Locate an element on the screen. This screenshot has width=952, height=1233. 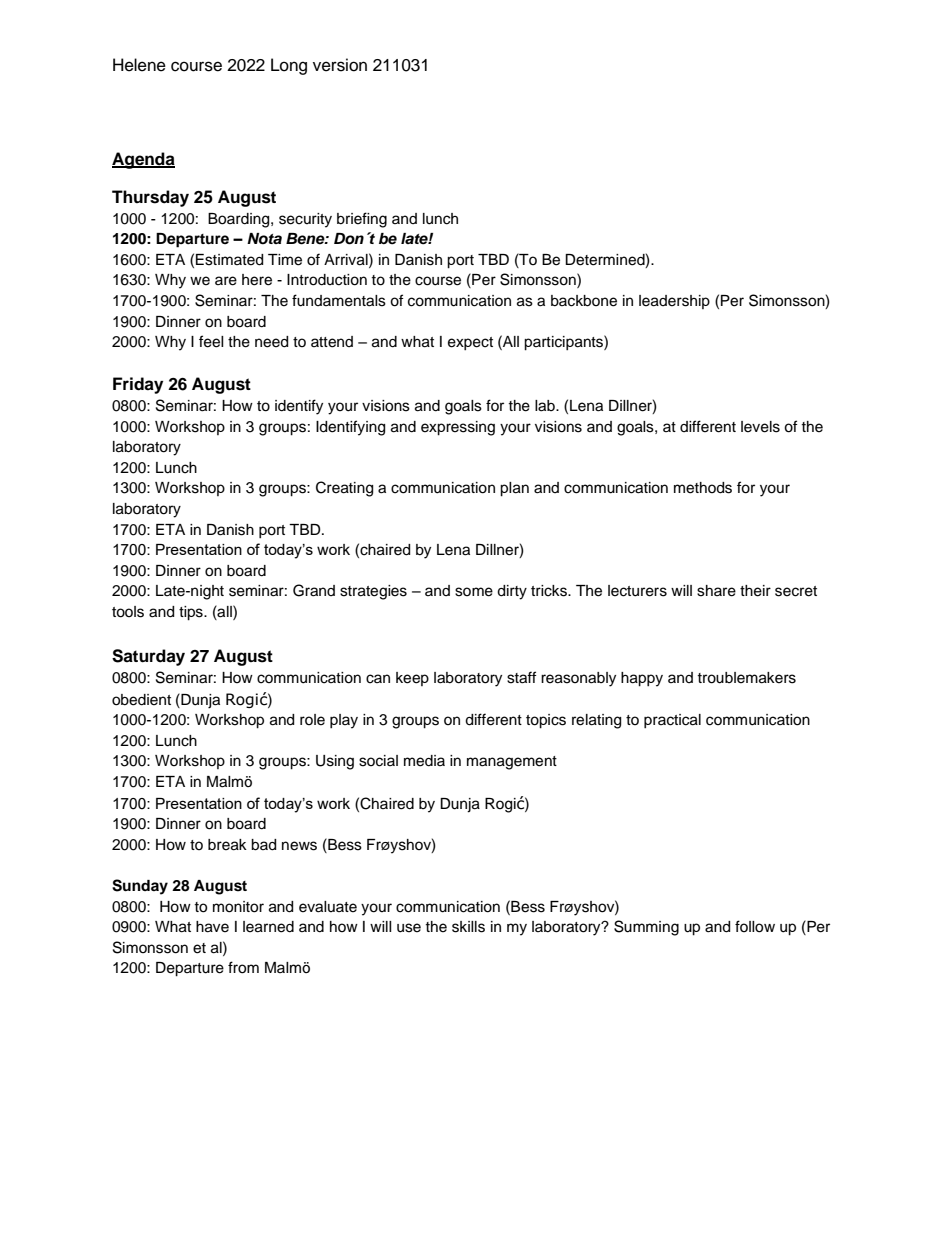
have is located at coordinates (212, 927).
